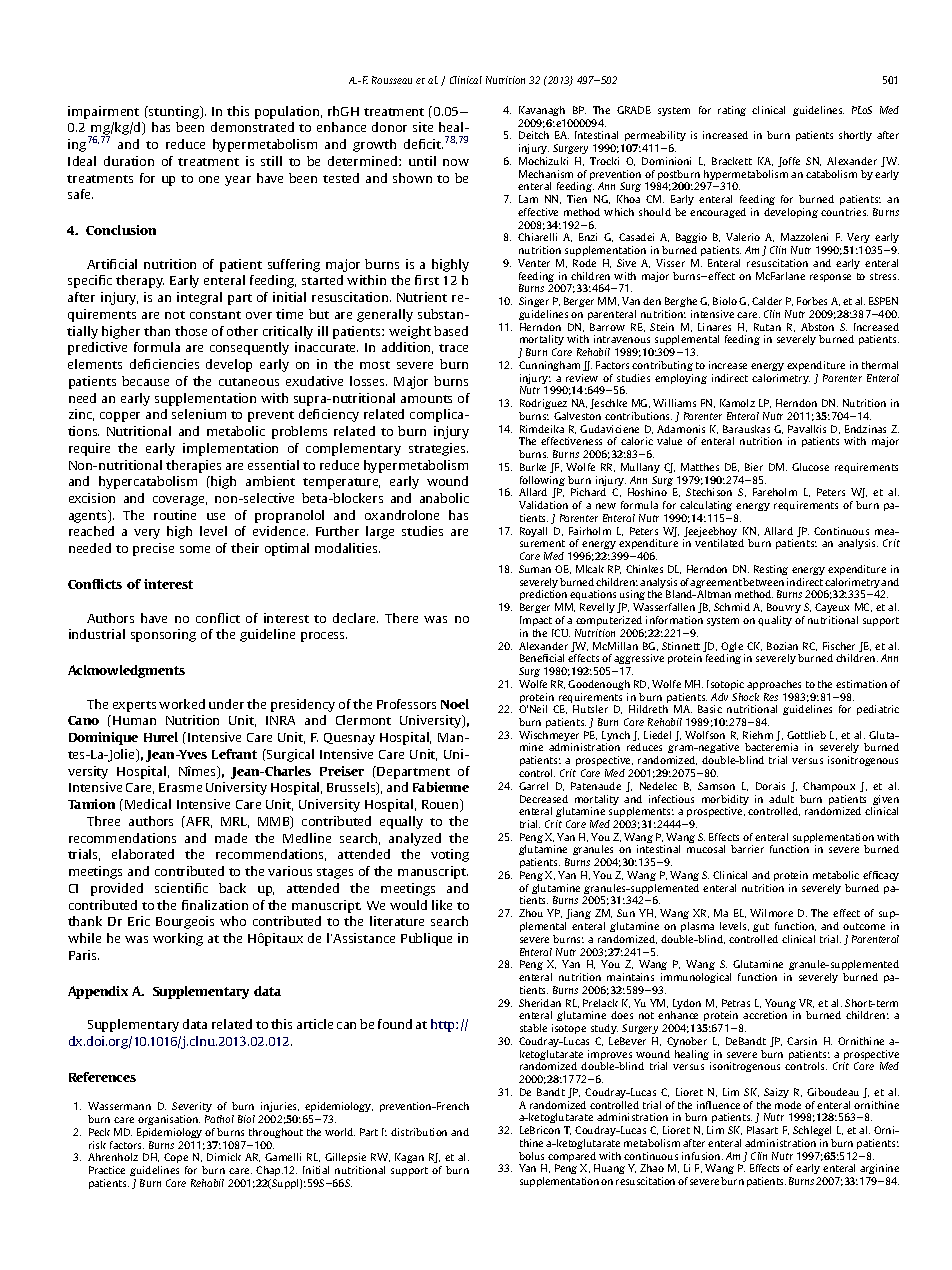 Image resolution: width=952 pixels, height=1270 pixels. What do you see at coordinates (174, 112) in the screenshot?
I see `stunting` at bounding box center [174, 112].
